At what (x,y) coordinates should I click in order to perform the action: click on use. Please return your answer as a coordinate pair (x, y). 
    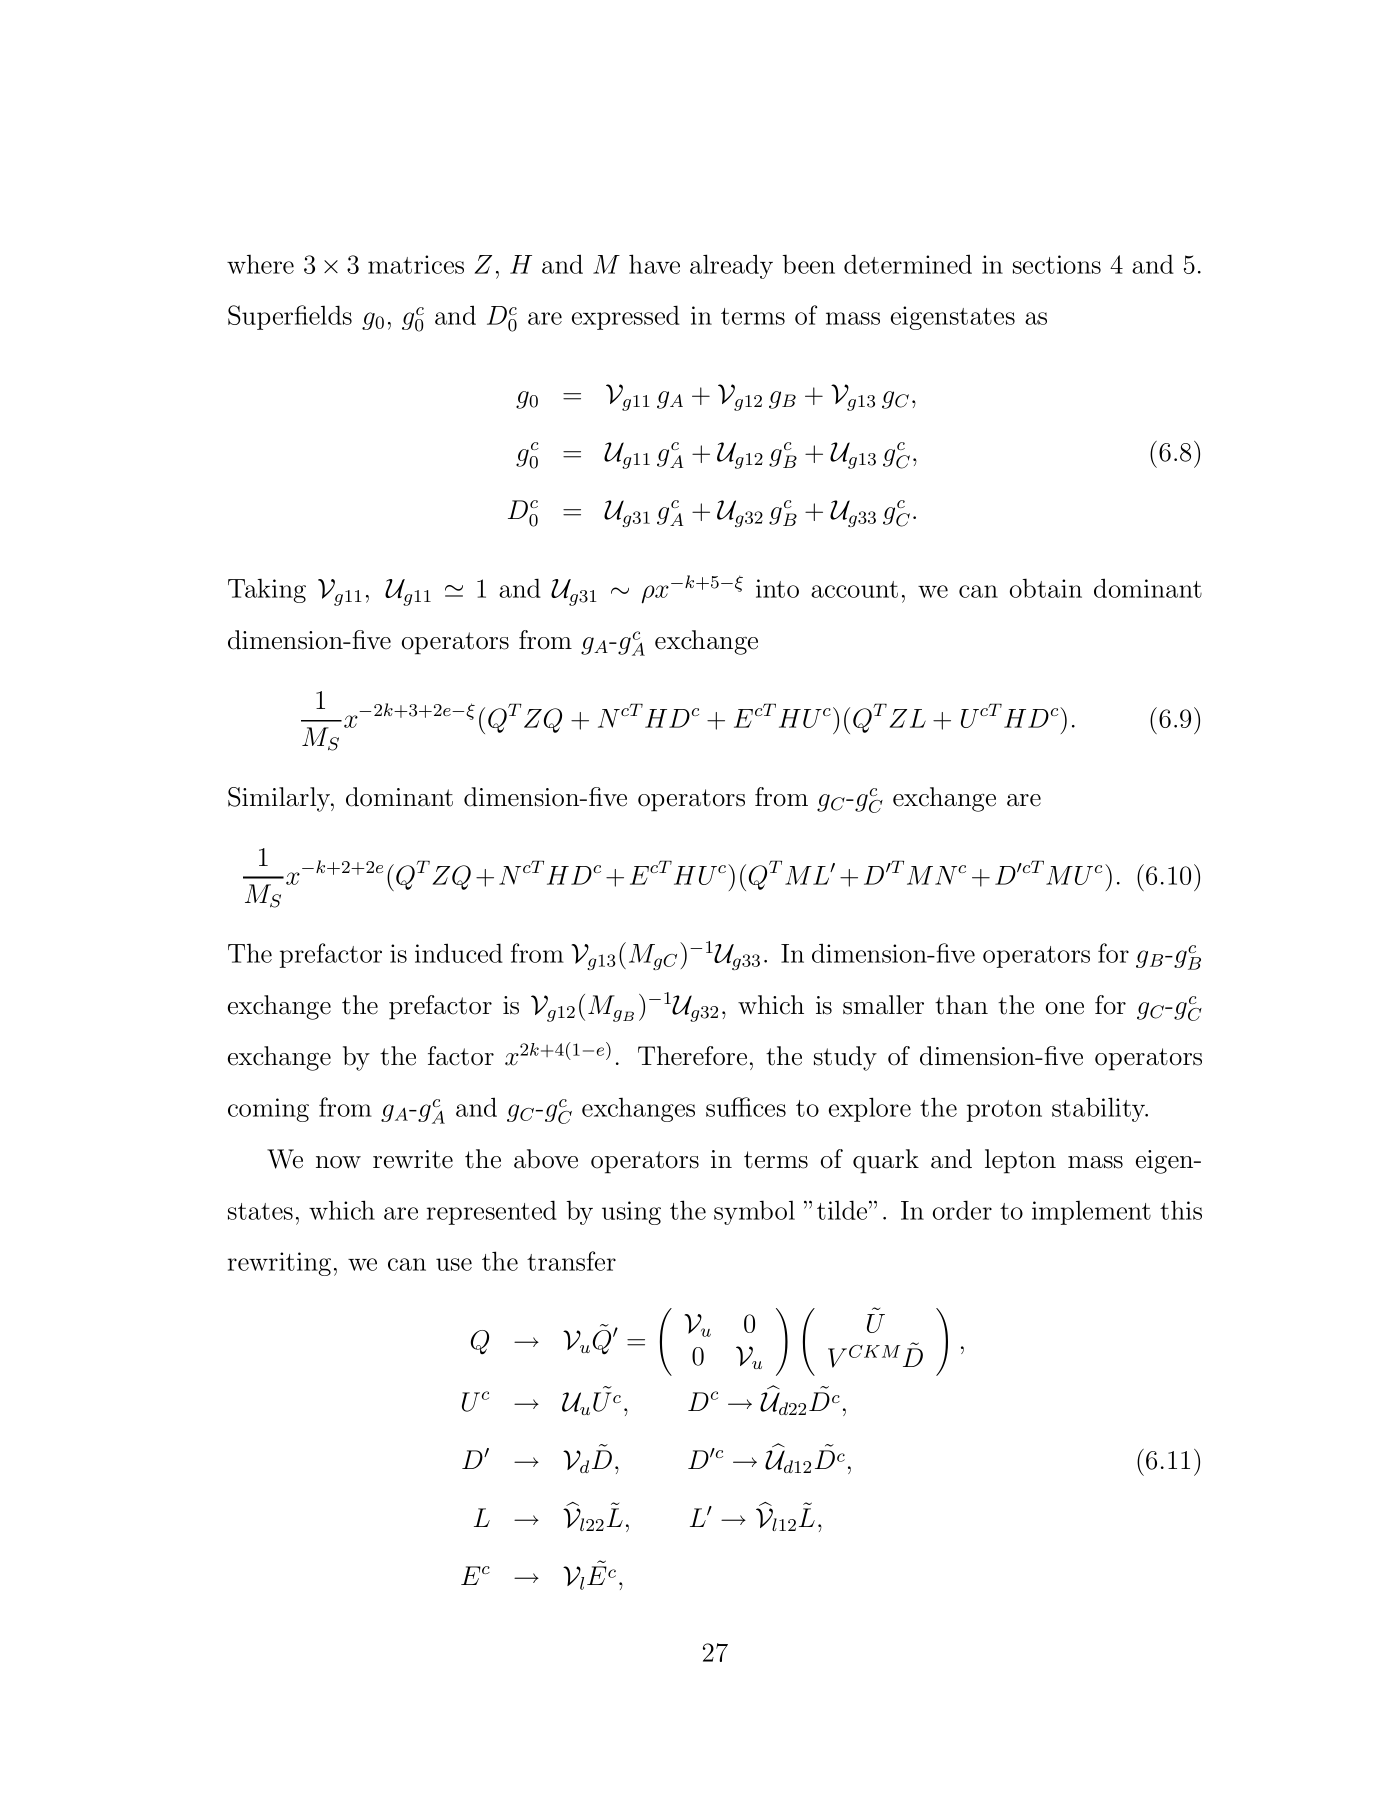
    Looking at the image, I should click on (454, 1264).
